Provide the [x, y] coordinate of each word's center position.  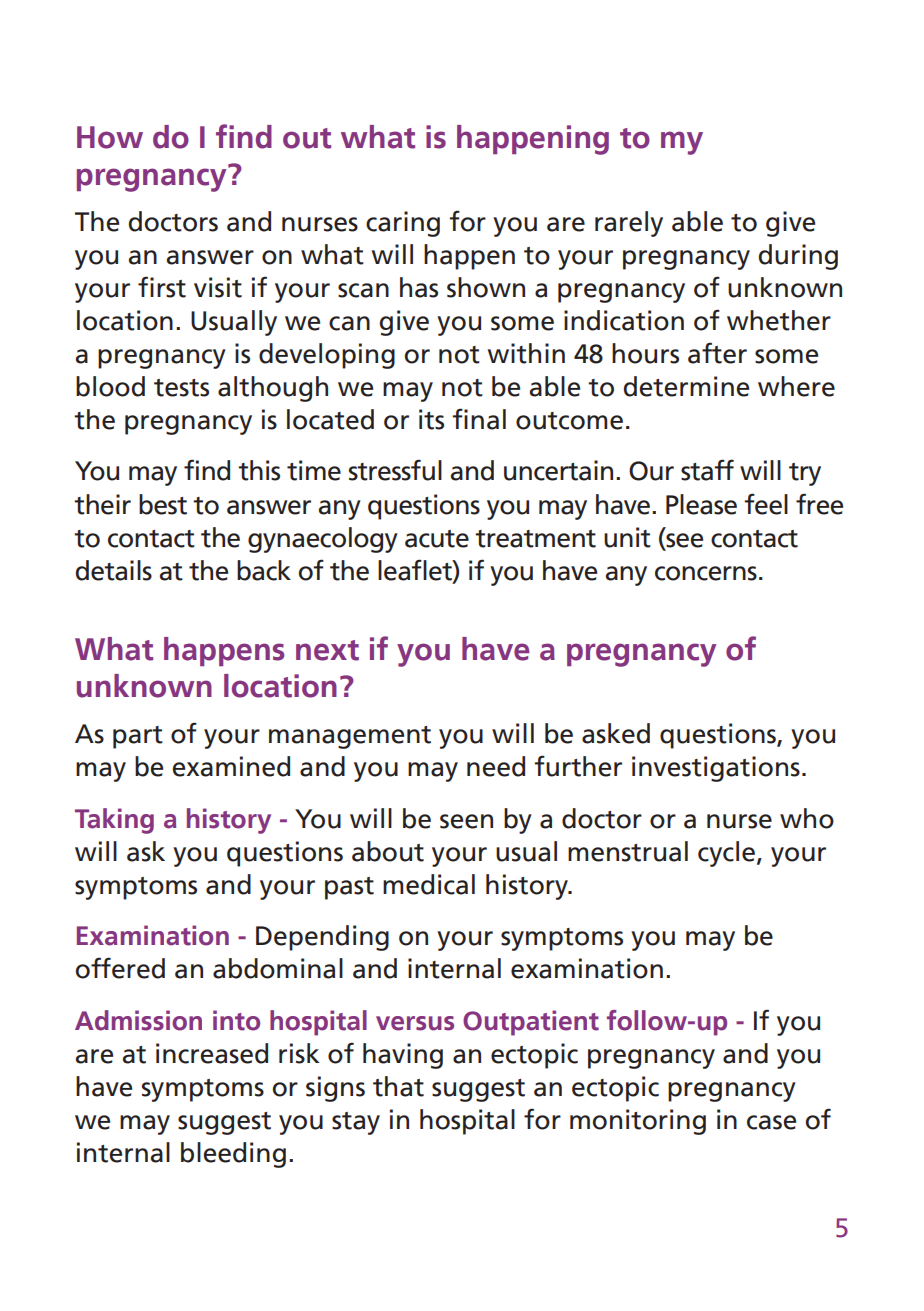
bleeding [233, 1155]
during [798, 257]
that [398, 1086]
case [771, 1122]
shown [486, 287]
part [138, 737]
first [162, 287]
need [496, 766]
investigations [716, 769]
